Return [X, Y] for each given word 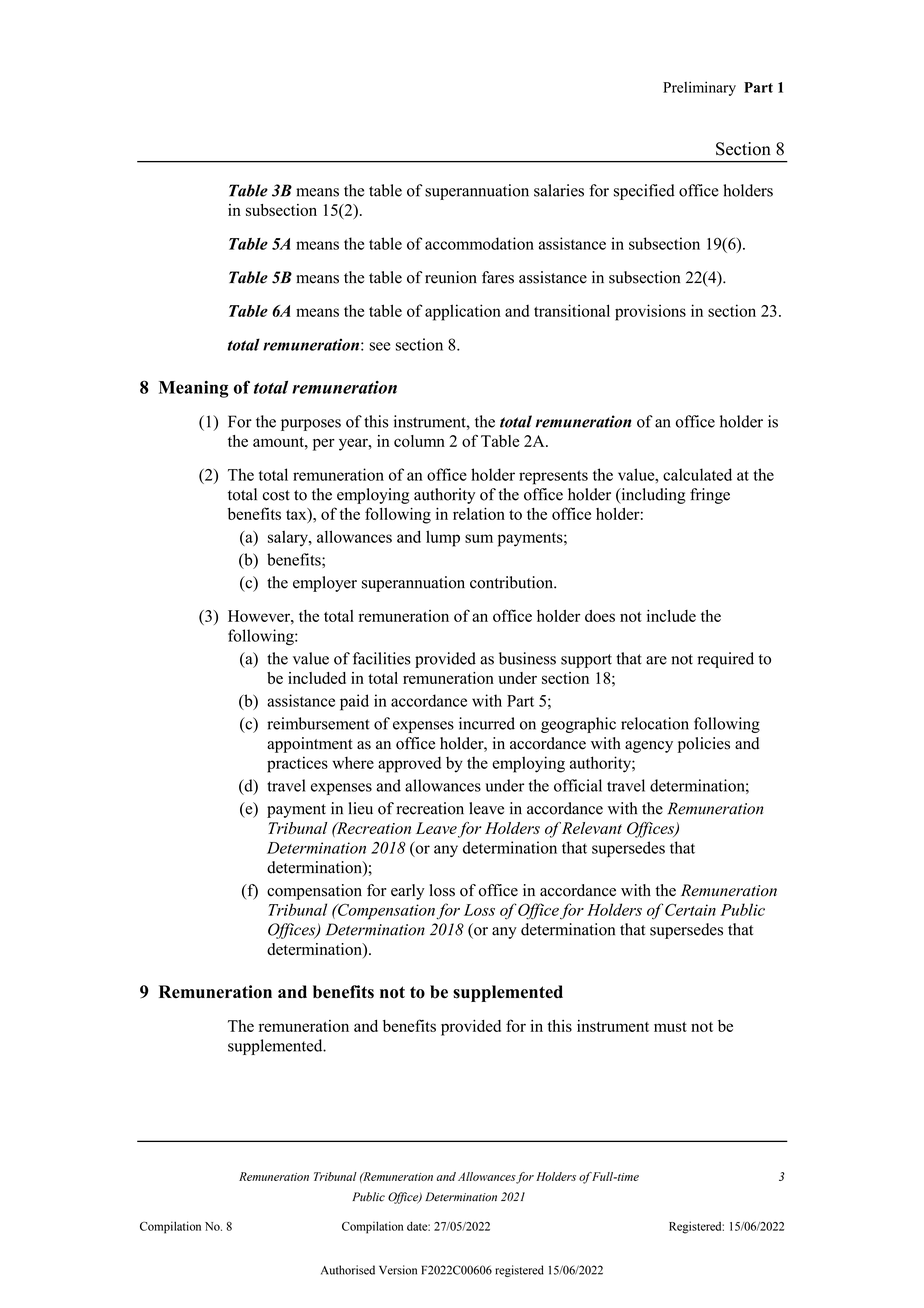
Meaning [194, 389]
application [463, 312]
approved [409, 764]
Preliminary [699, 88]
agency [649, 747]
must [670, 1027]
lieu [361, 808]
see [379, 346]
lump [443, 538]
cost [276, 495]
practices [297, 764]
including [652, 496]
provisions [650, 312]
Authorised [348, 1270]
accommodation [479, 243]
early [408, 892]
